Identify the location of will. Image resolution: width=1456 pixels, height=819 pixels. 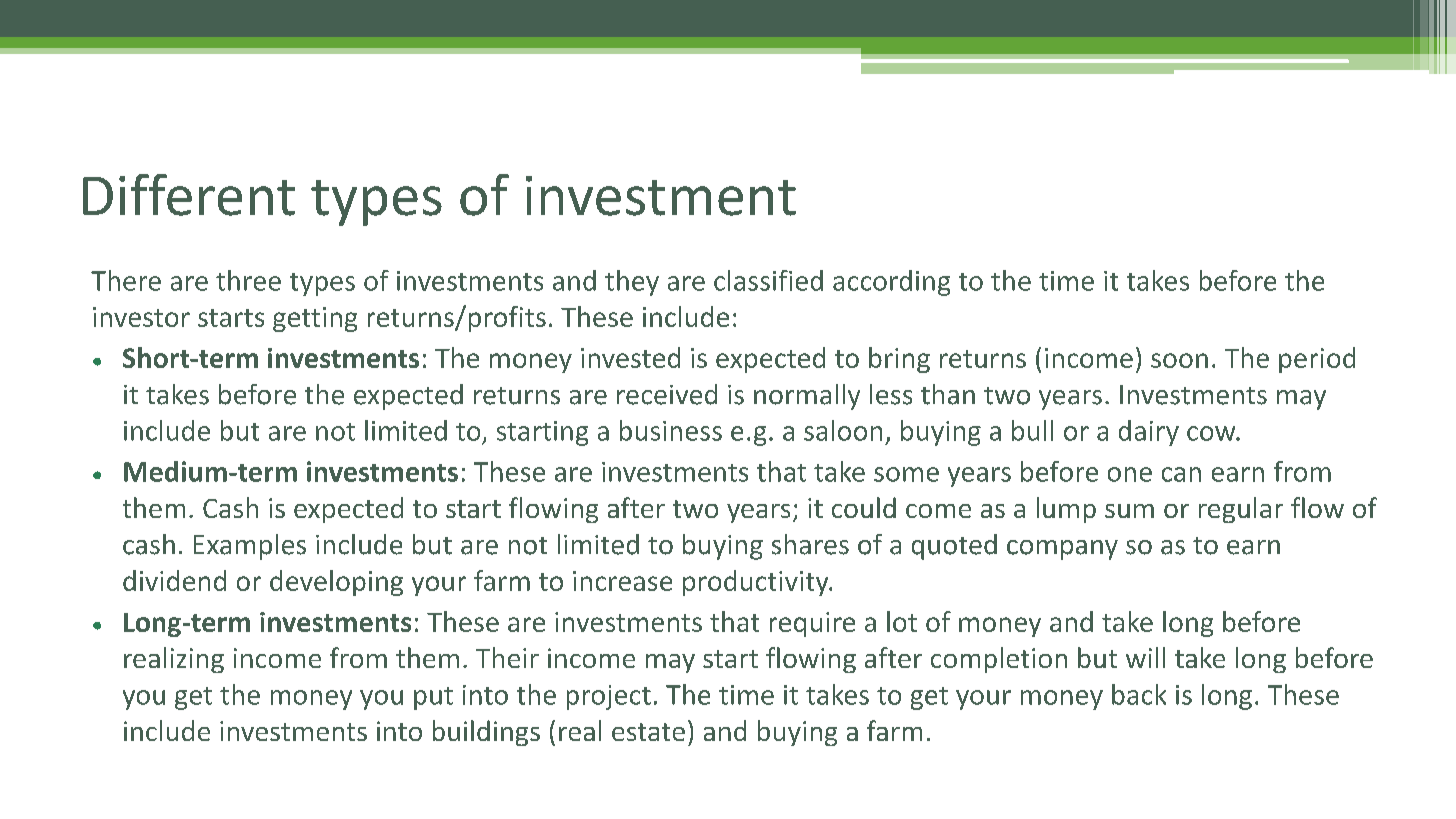
(1145, 657).
